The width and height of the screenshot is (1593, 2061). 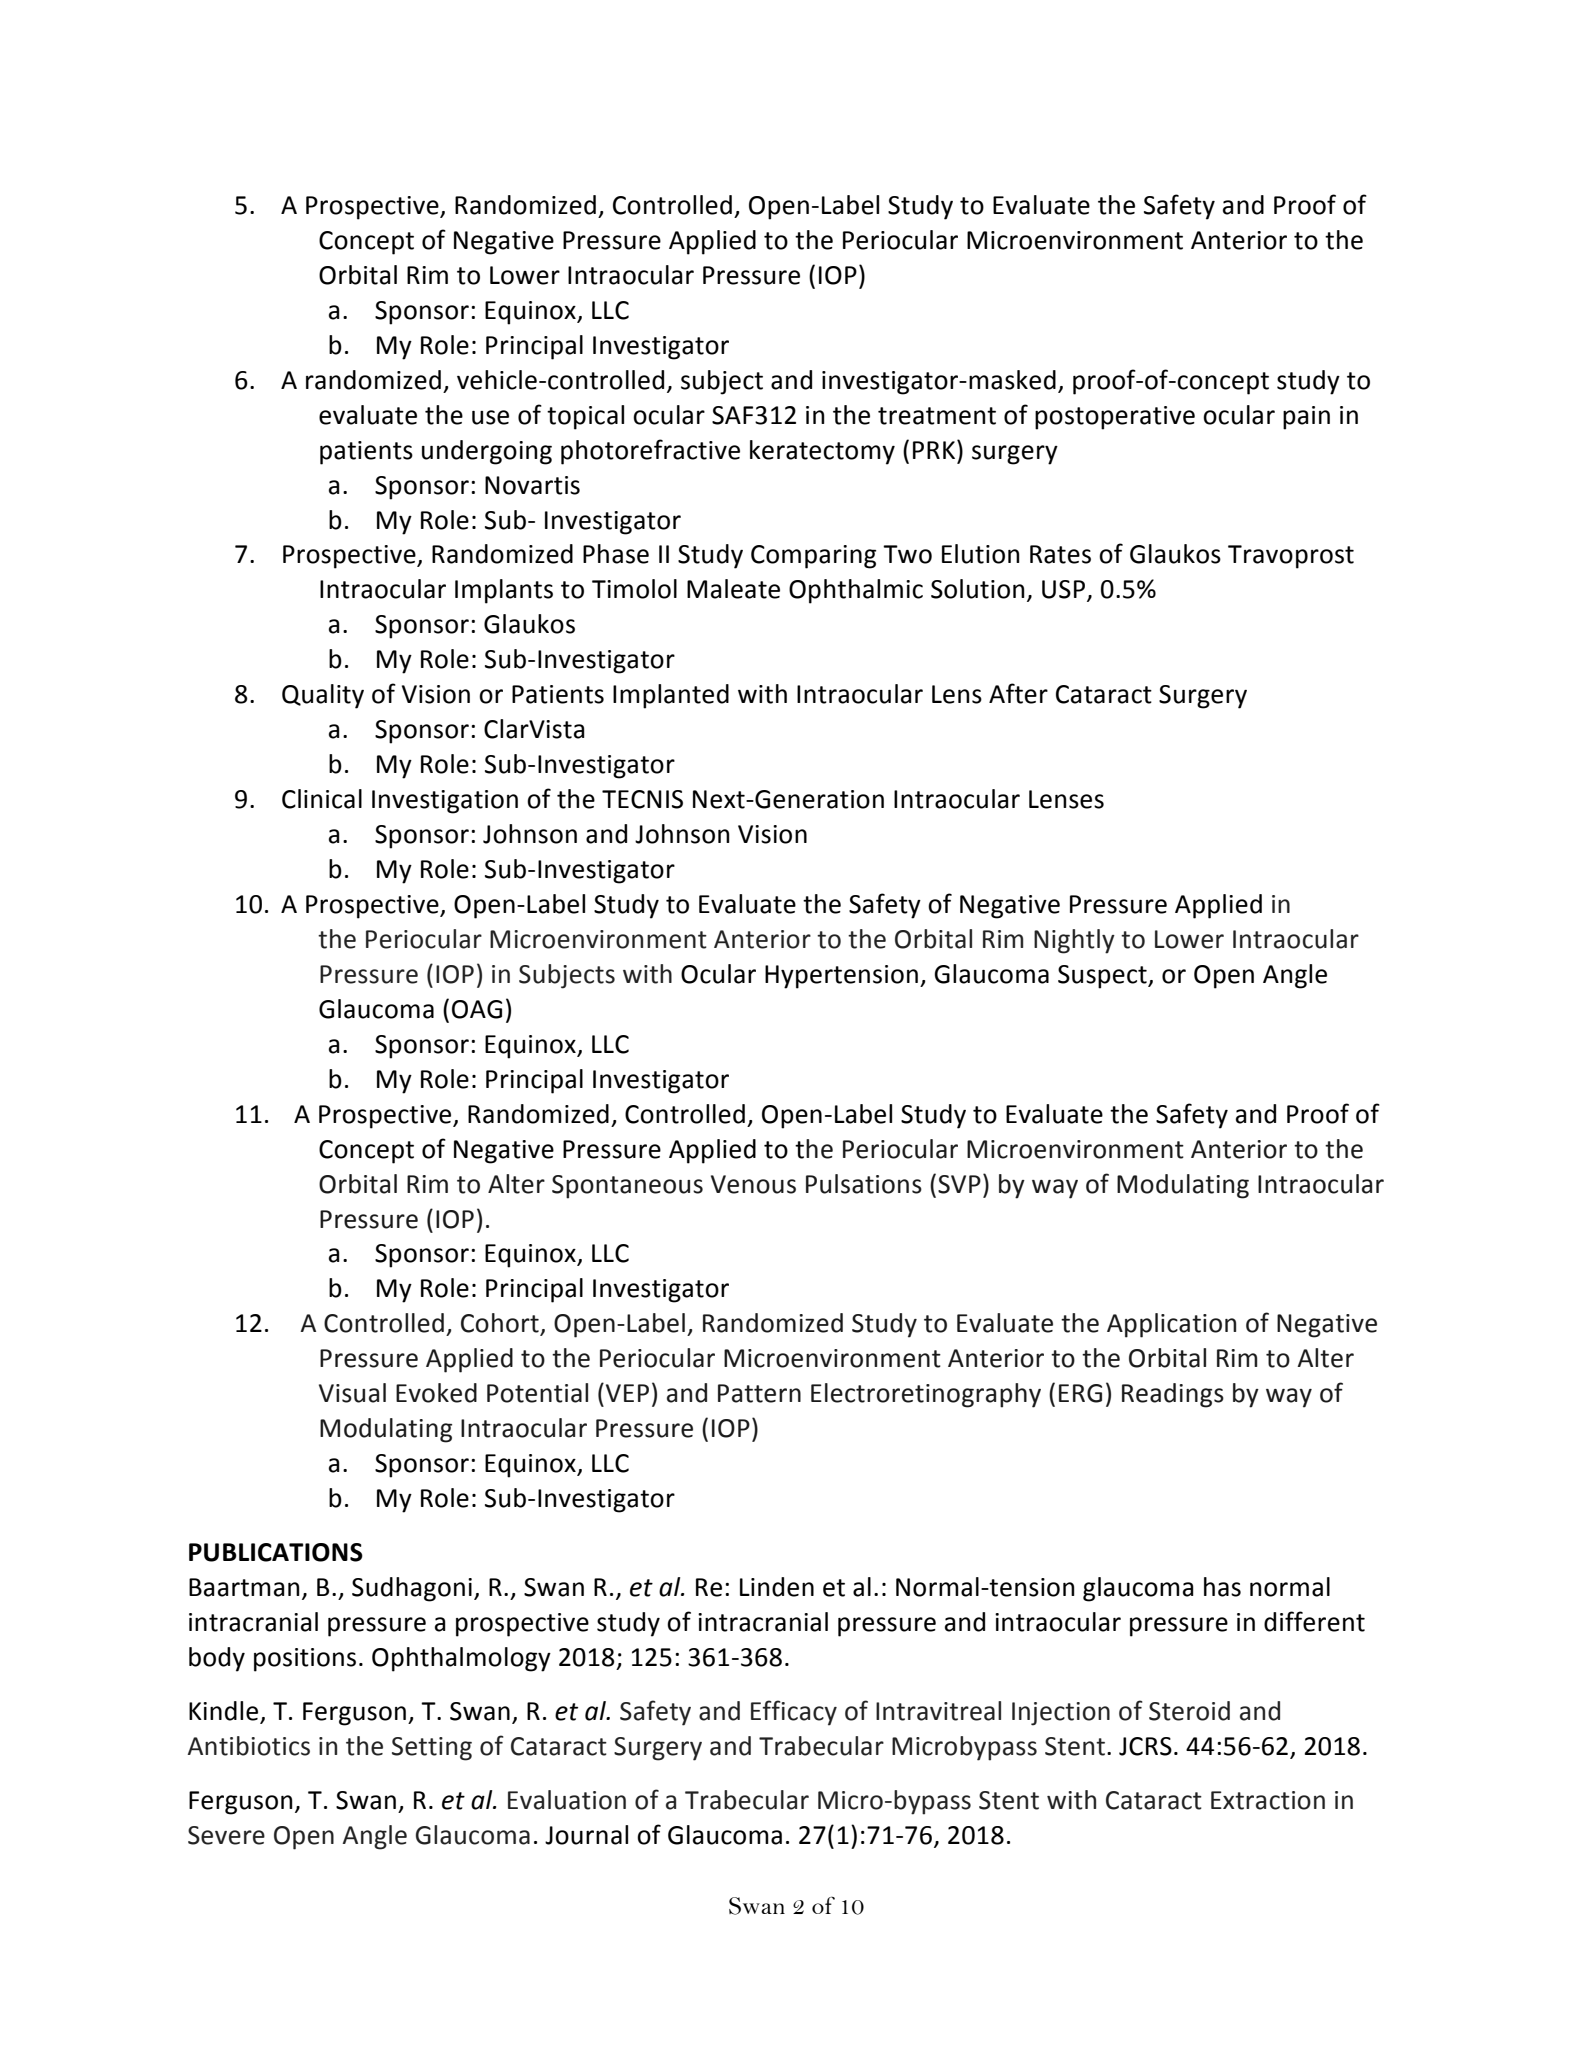 What do you see at coordinates (432, 1749) in the screenshot?
I see `Setting` at bounding box center [432, 1749].
